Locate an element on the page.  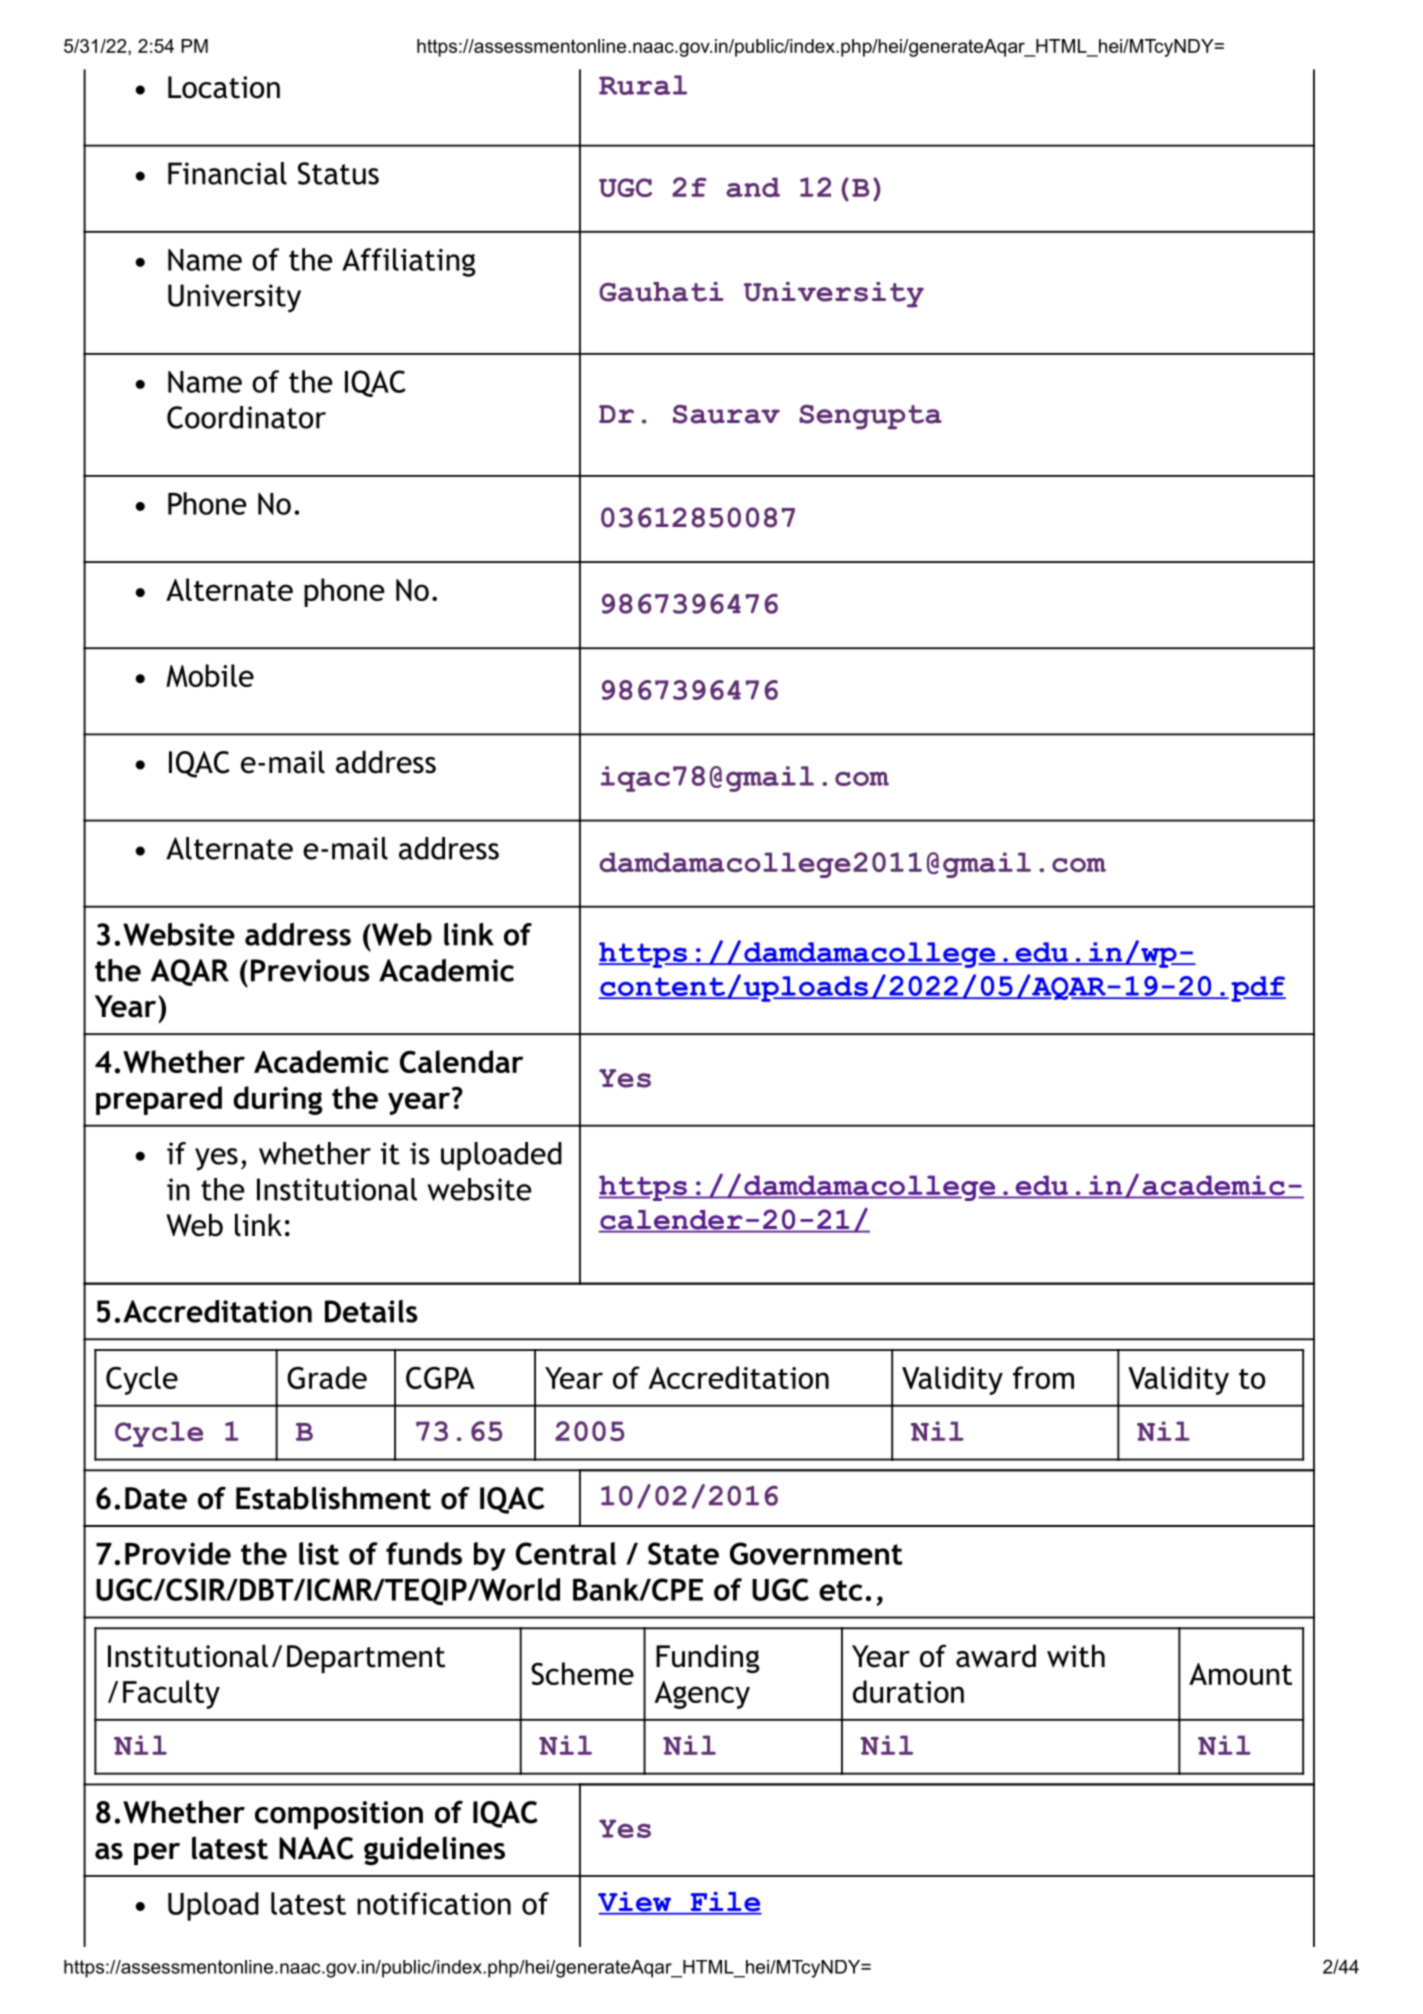
Government is located at coordinates (816, 1553).
